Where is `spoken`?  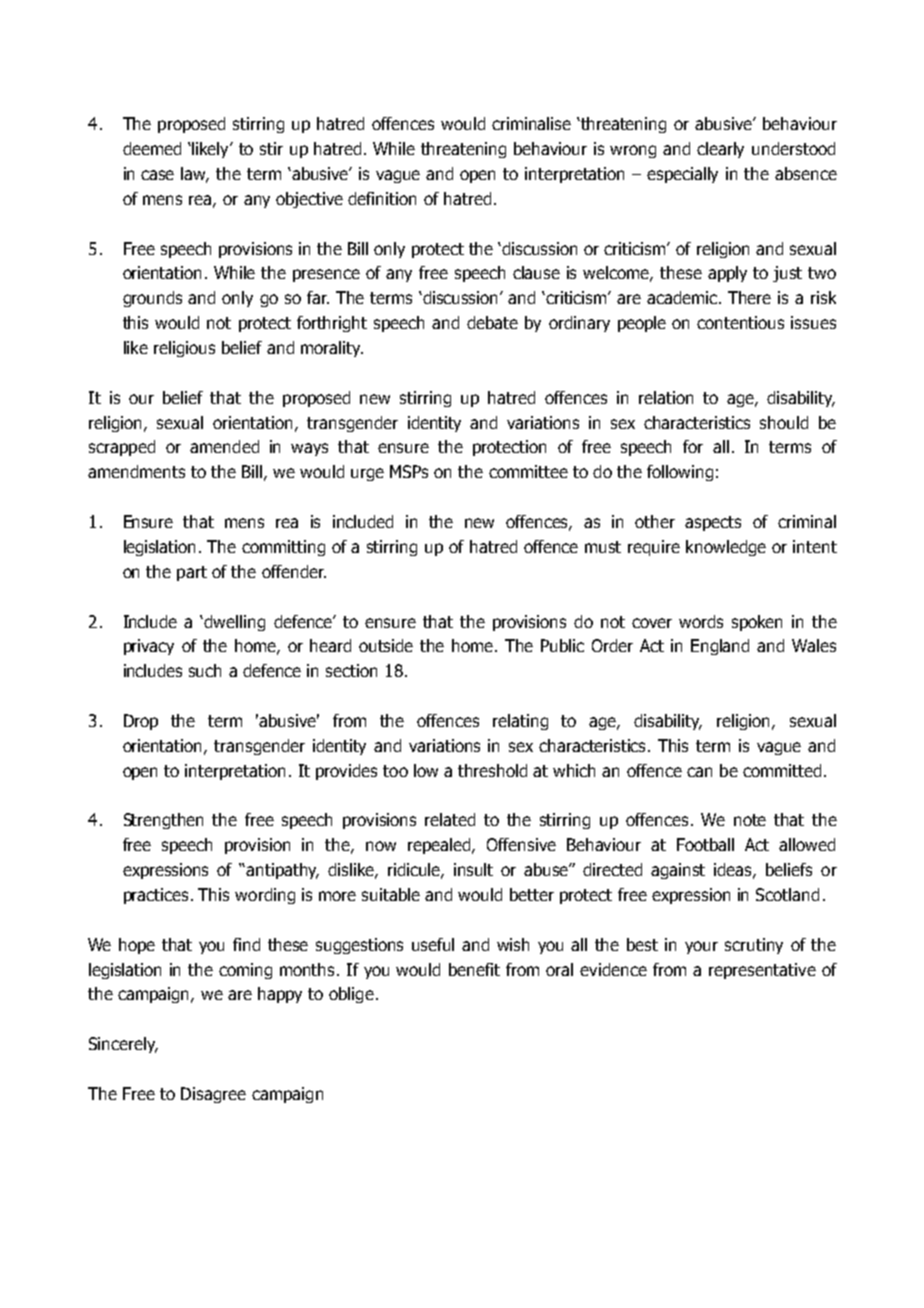
spoken is located at coordinates (757, 623).
